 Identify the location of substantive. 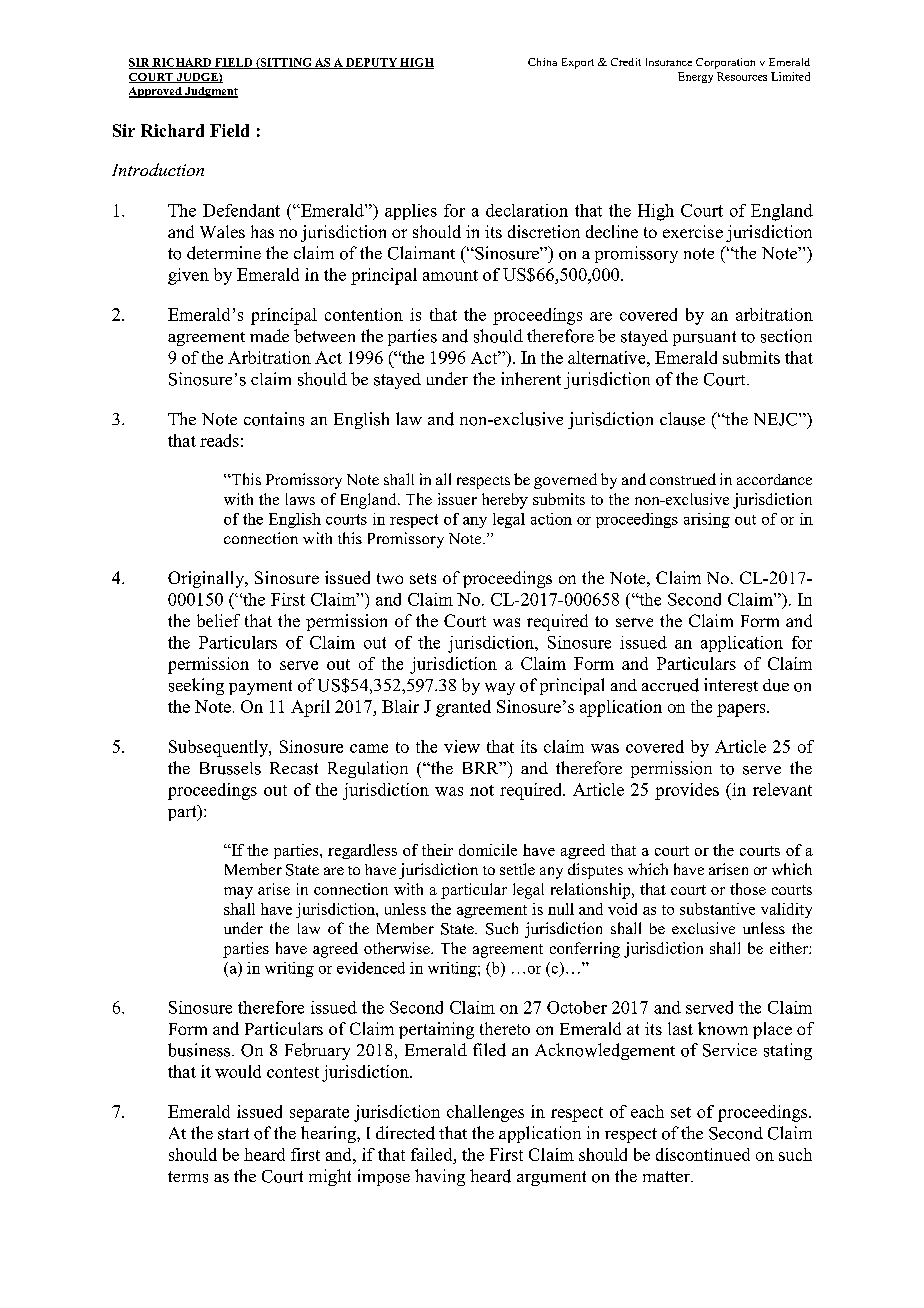
(717, 909).
